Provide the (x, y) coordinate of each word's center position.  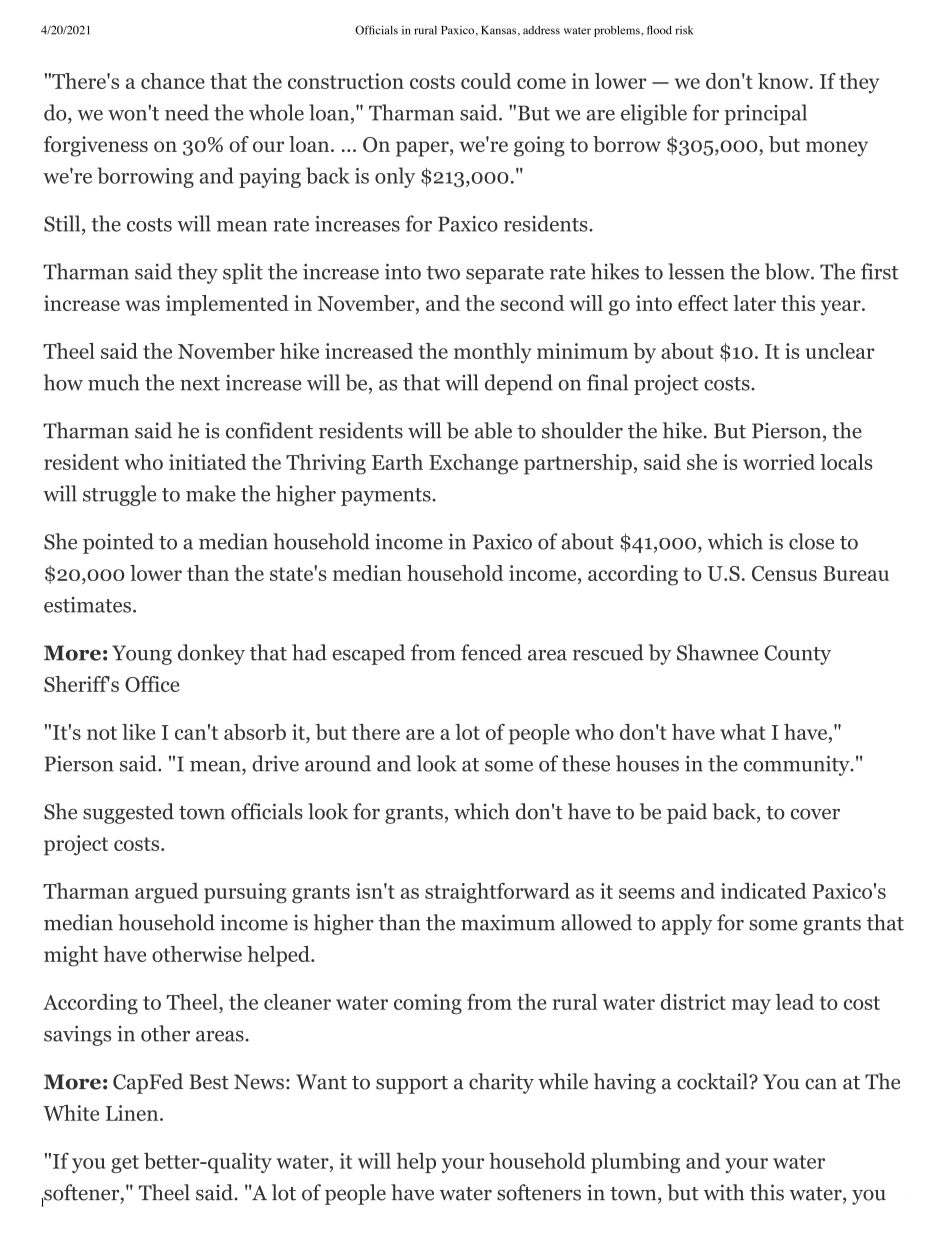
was (142, 305)
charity (501, 1083)
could (486, 81)
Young (142, 655)
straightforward (497, 893)
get (125, 1164)
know (784, 81)
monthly (492, 353)
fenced (491, 652)
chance (173, 81)
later (754, 303)
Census (784, 573)
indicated (763, 891)
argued (166, 893)
